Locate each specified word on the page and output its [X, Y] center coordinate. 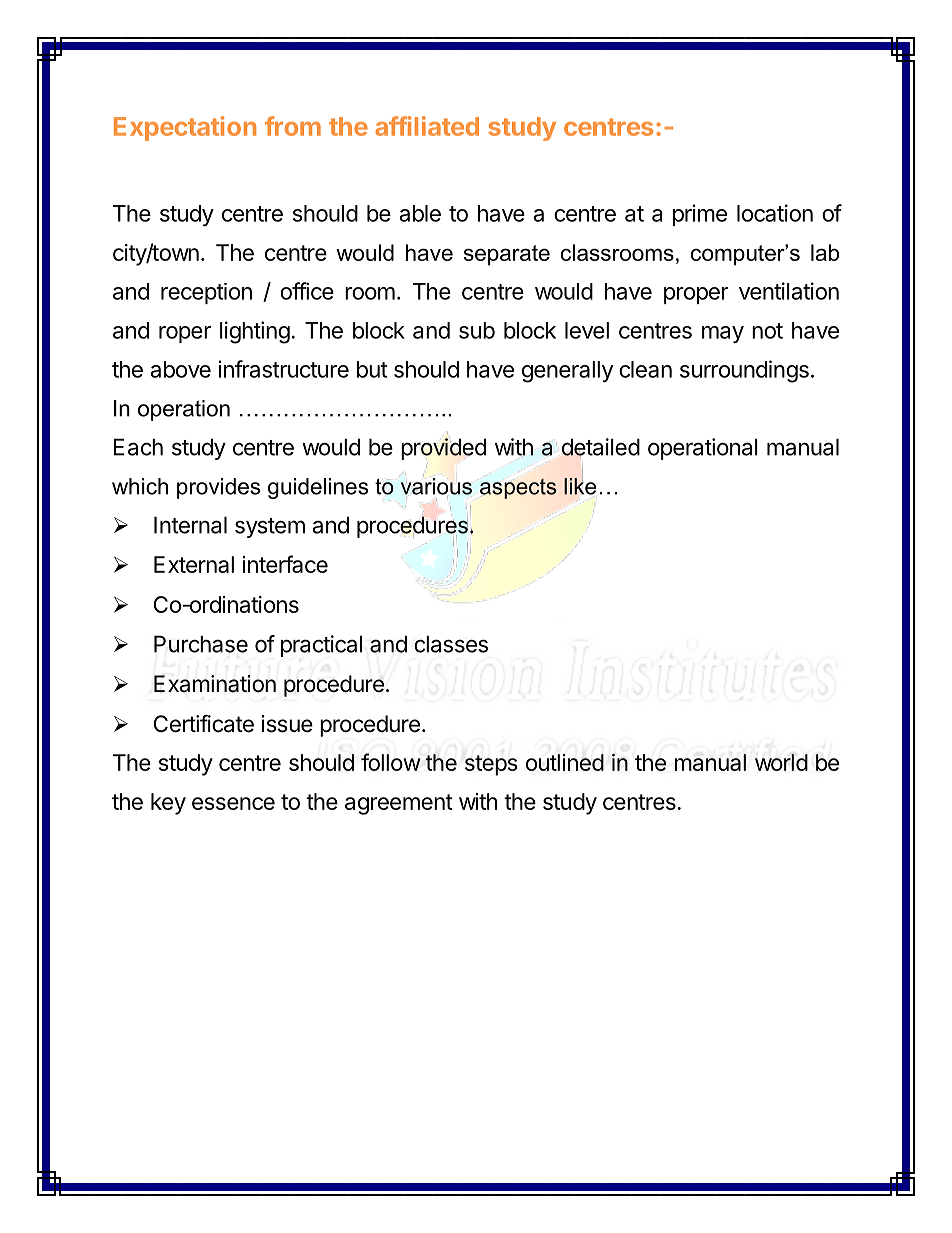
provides [218, 488]
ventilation [789, 291]
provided [443, 449]
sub [477, 330]
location [775, 213]
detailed [601, 448]
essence [233, 803]
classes [451, 644]
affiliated [427, 126]
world [781, 762]
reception [206, 293]
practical [321, 646]
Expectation [185, 128]
